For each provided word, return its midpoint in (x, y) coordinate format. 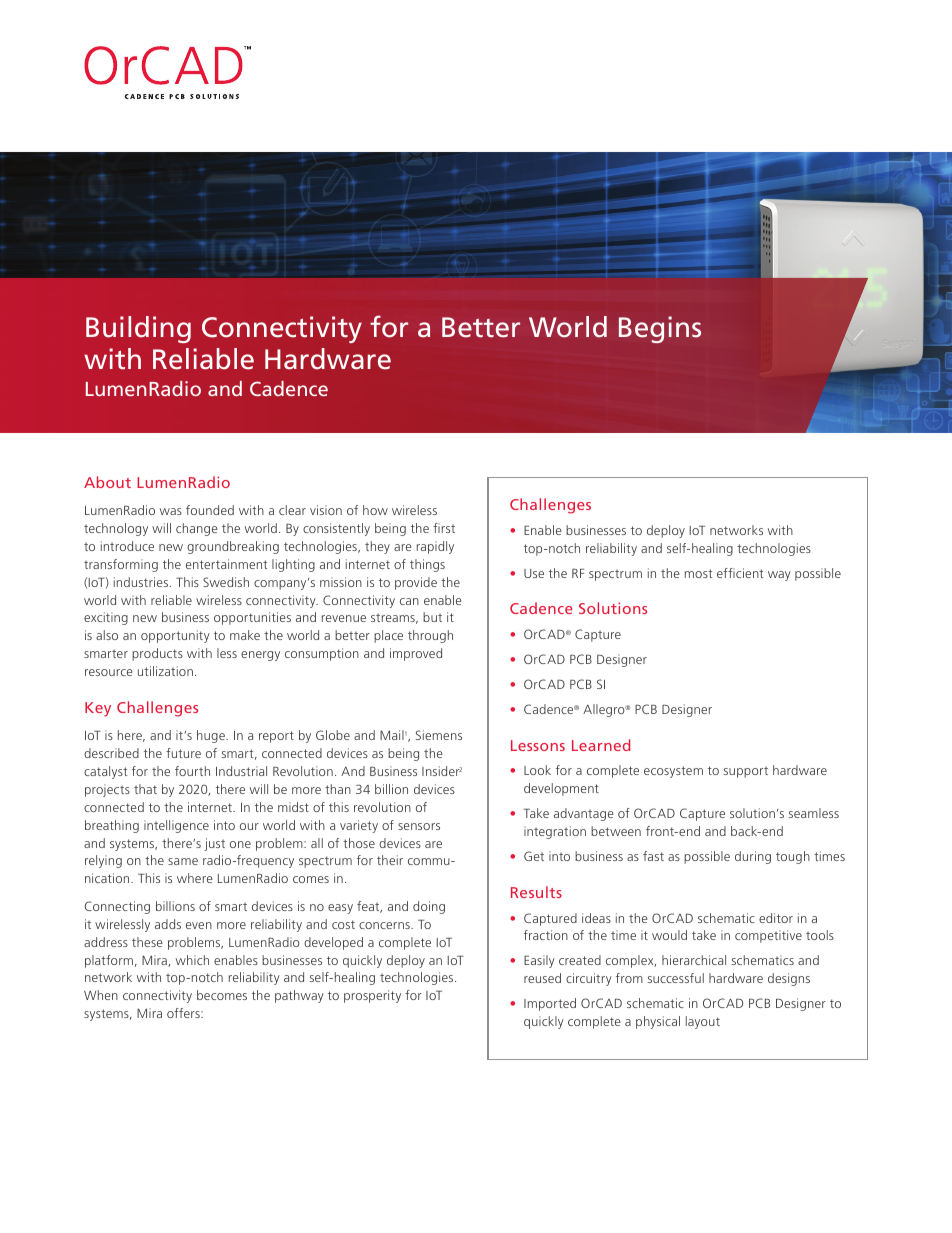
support (746, 772)
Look (537, 770)
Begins (660, 329)
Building (138, 329)
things (427, 565)
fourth (192, 771)
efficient (740, 573)
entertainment (226, 564)
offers (184, 1013)
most (698, 573)
